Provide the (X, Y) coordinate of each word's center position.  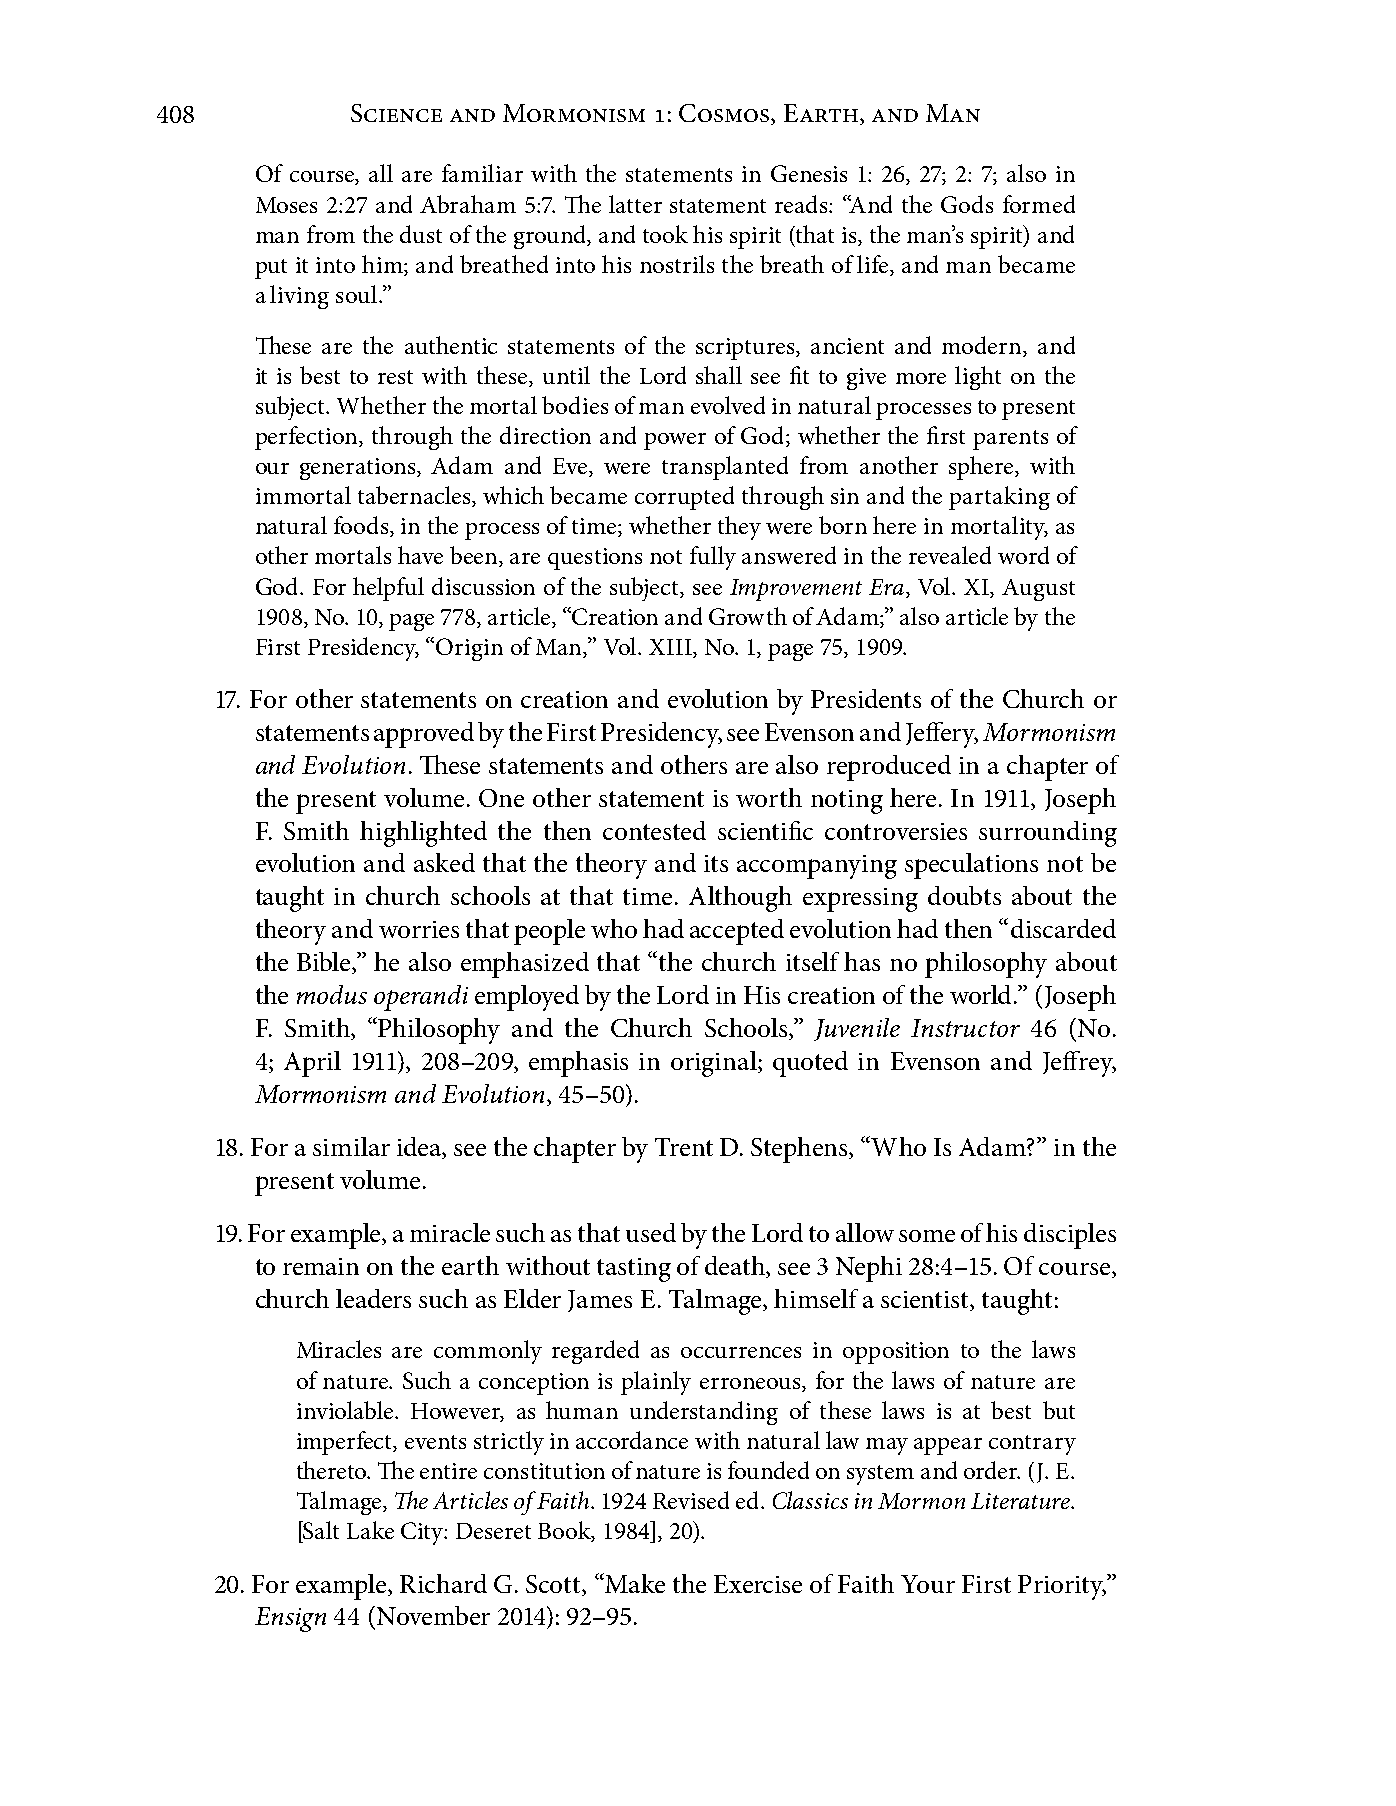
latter (635, 204)
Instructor (965, 1028)
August (1038, 590)
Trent (684, 1147)
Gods (967, 204)
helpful (388, 589)
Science (396, 113)
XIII (671, 647)
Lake (370, 1530)
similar (351, 1146)
